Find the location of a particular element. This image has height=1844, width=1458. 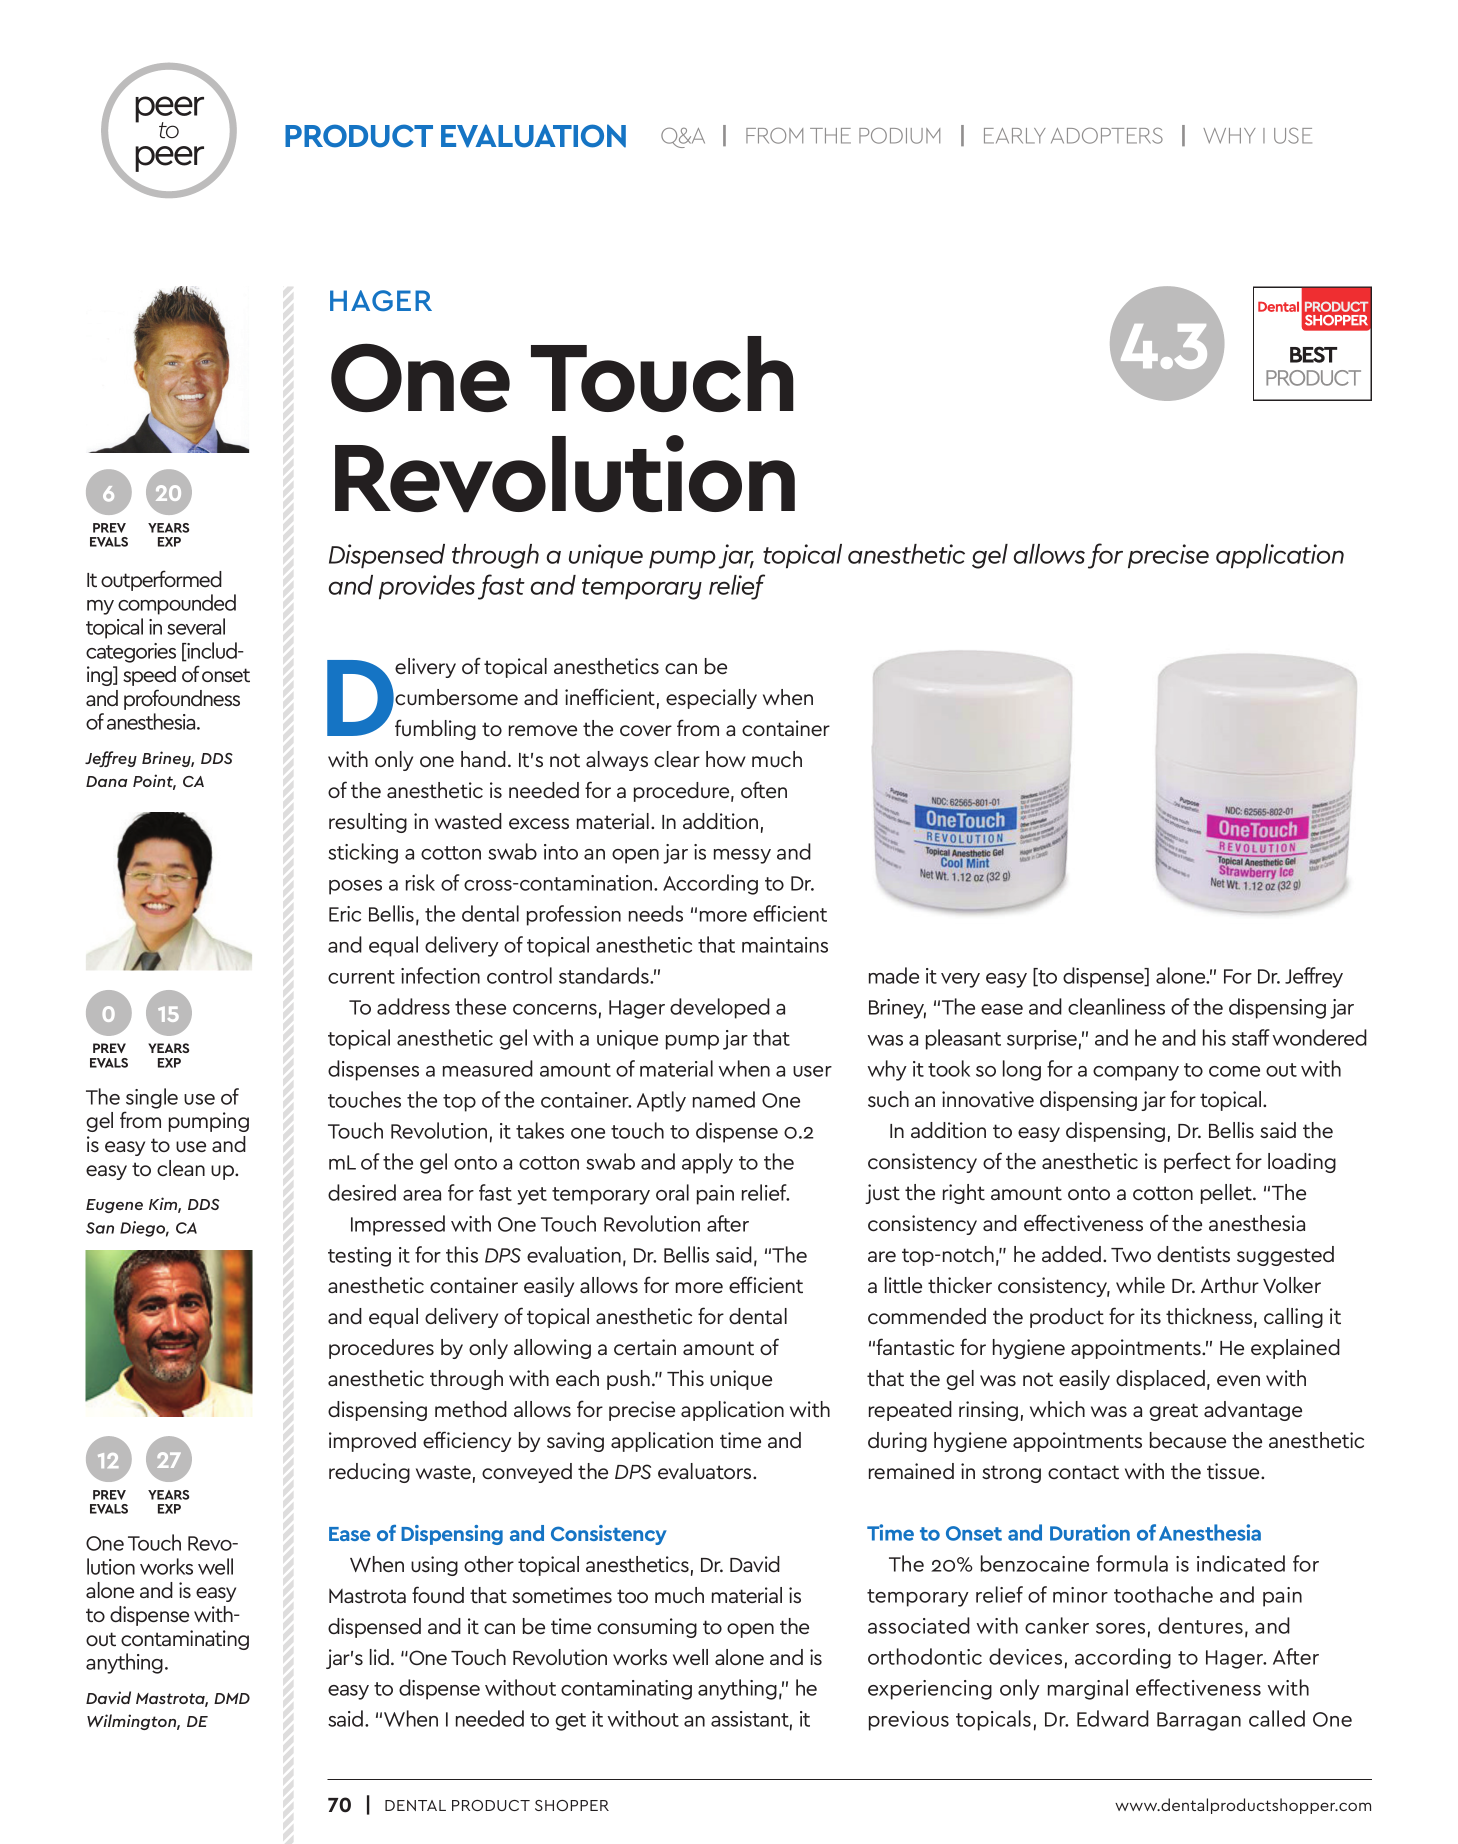

dentures is located at coordinates (1200, 1625).
